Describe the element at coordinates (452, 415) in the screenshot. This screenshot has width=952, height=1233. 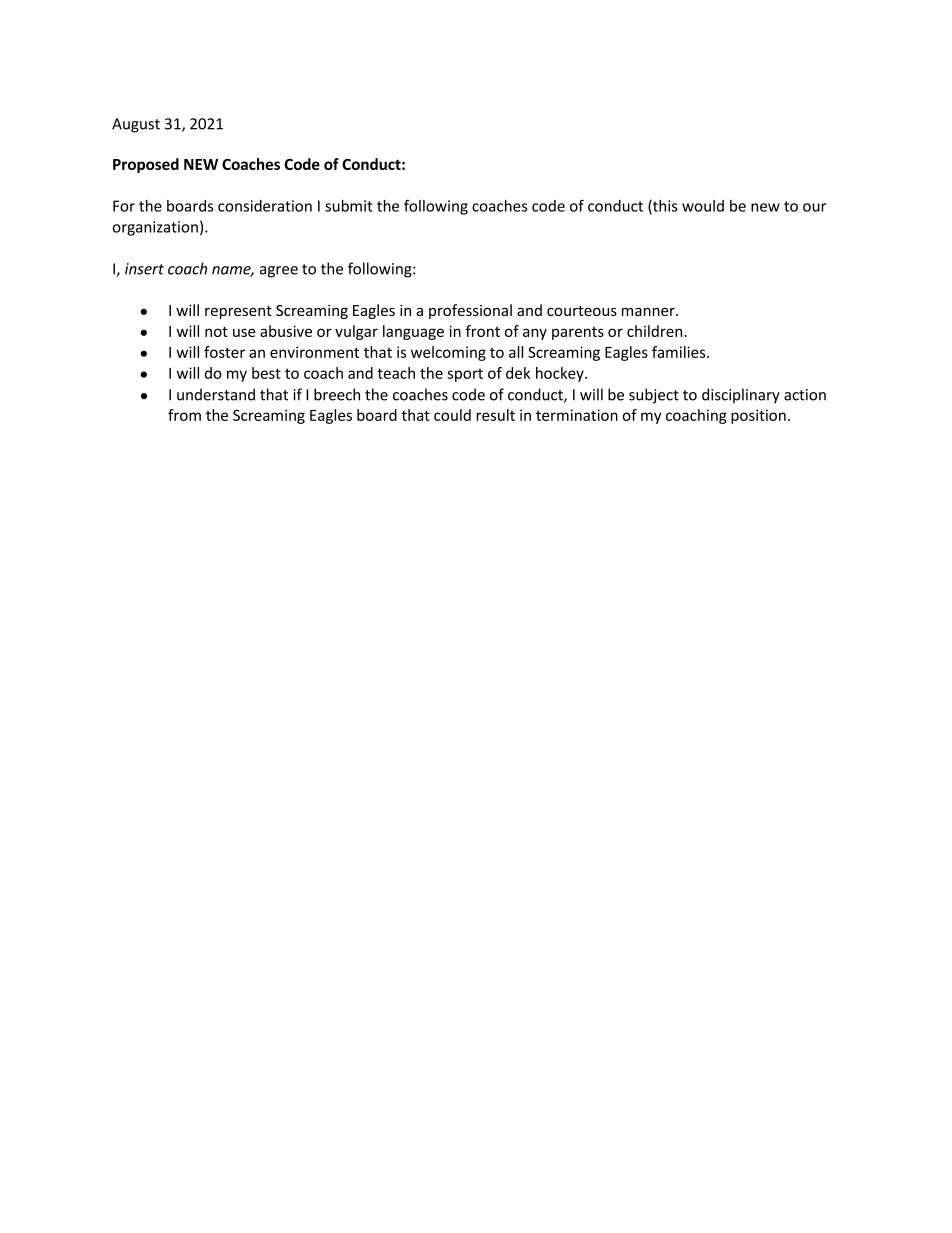
I see `could` at that location.
